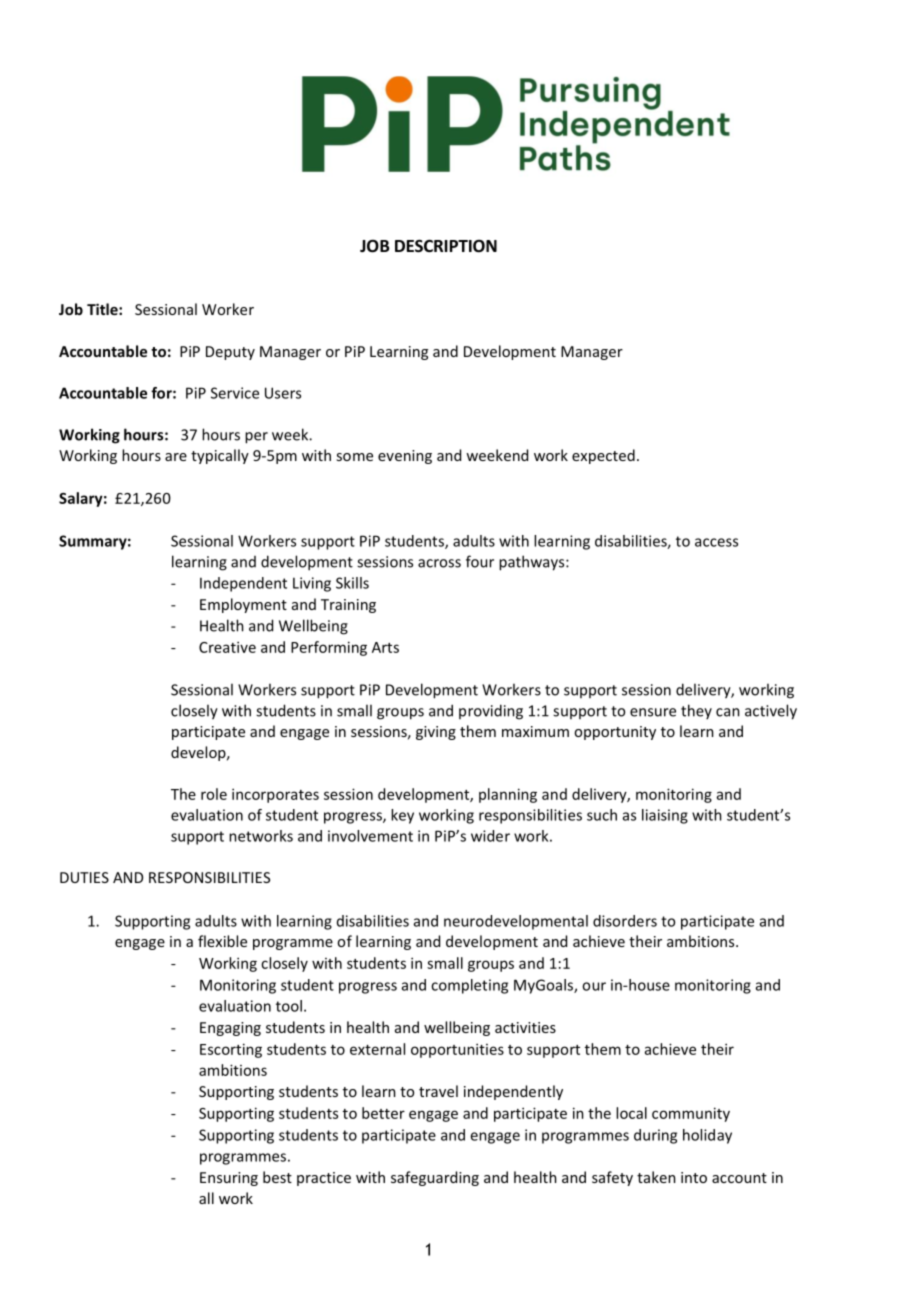  What do you see at coordinates (446, 246) in the screenshot?
I see `DESCRIPTION` at bounding box center [446, 246].
